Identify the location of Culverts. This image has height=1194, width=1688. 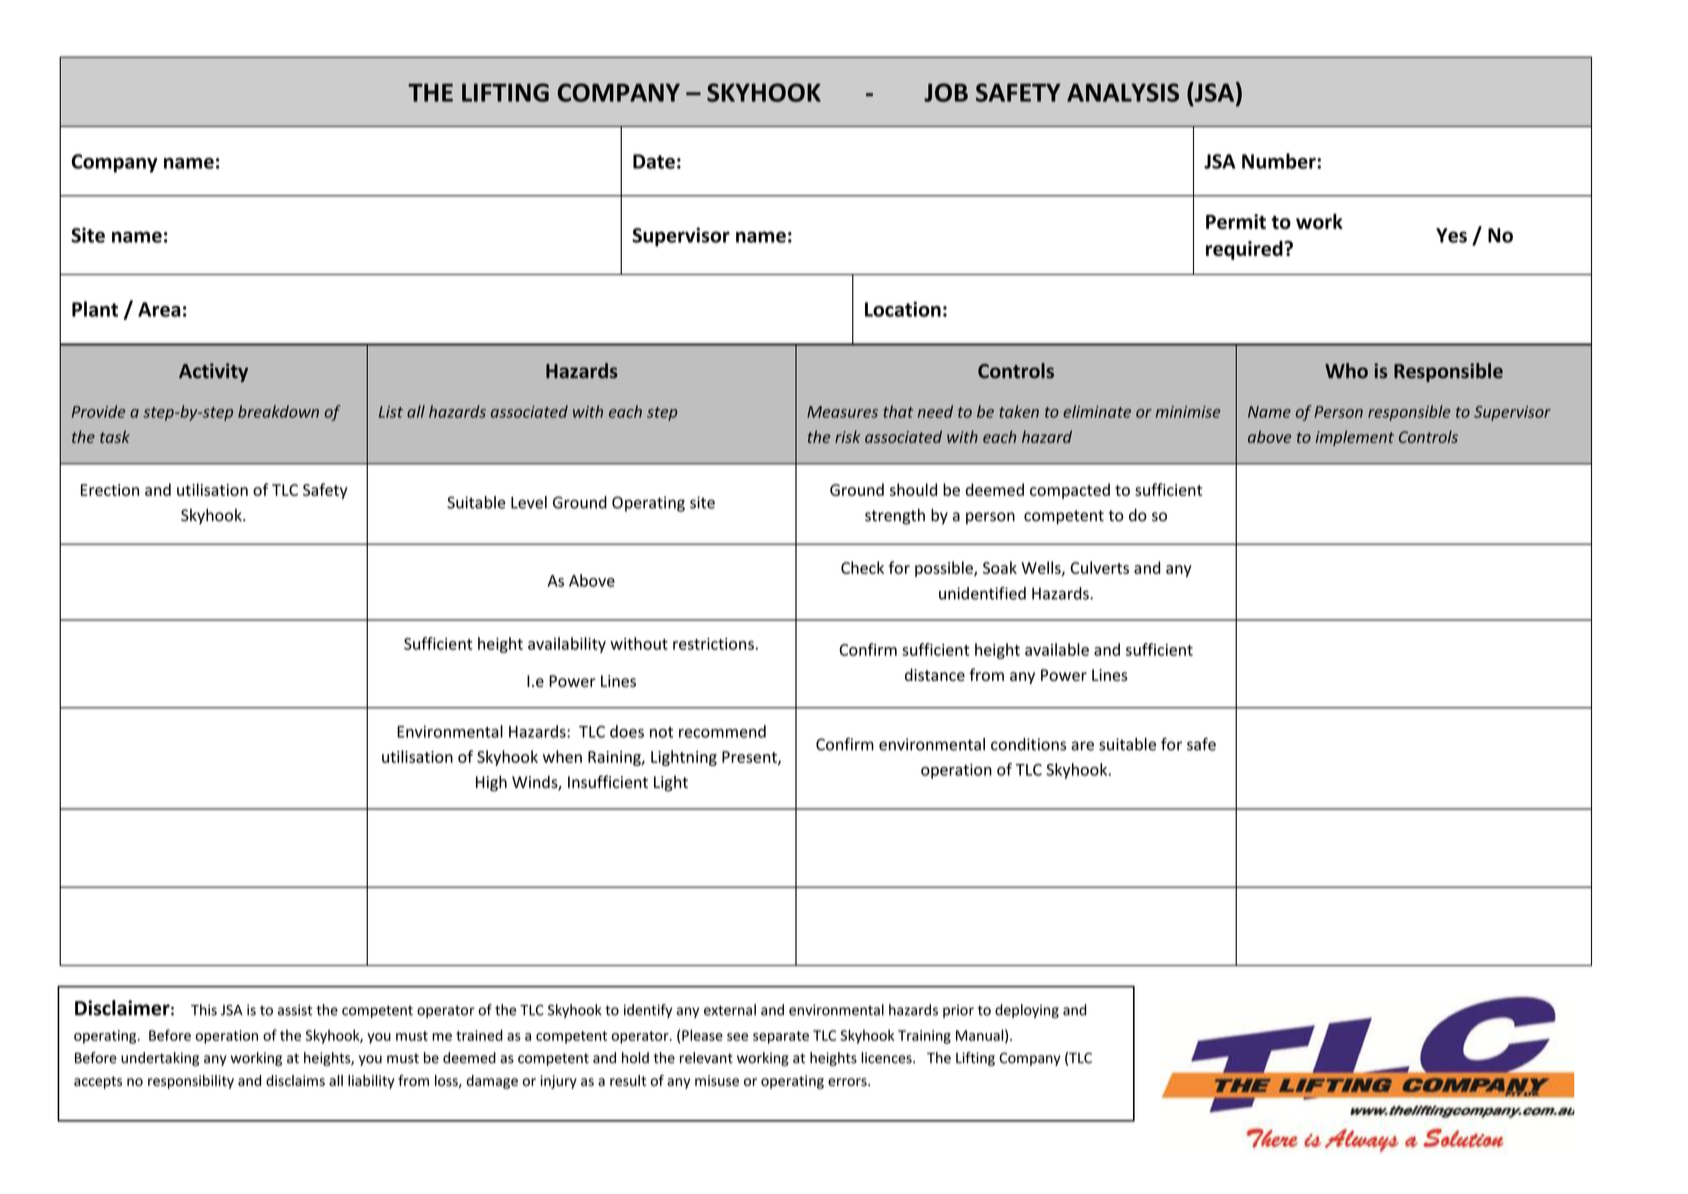
(1099, 567).
